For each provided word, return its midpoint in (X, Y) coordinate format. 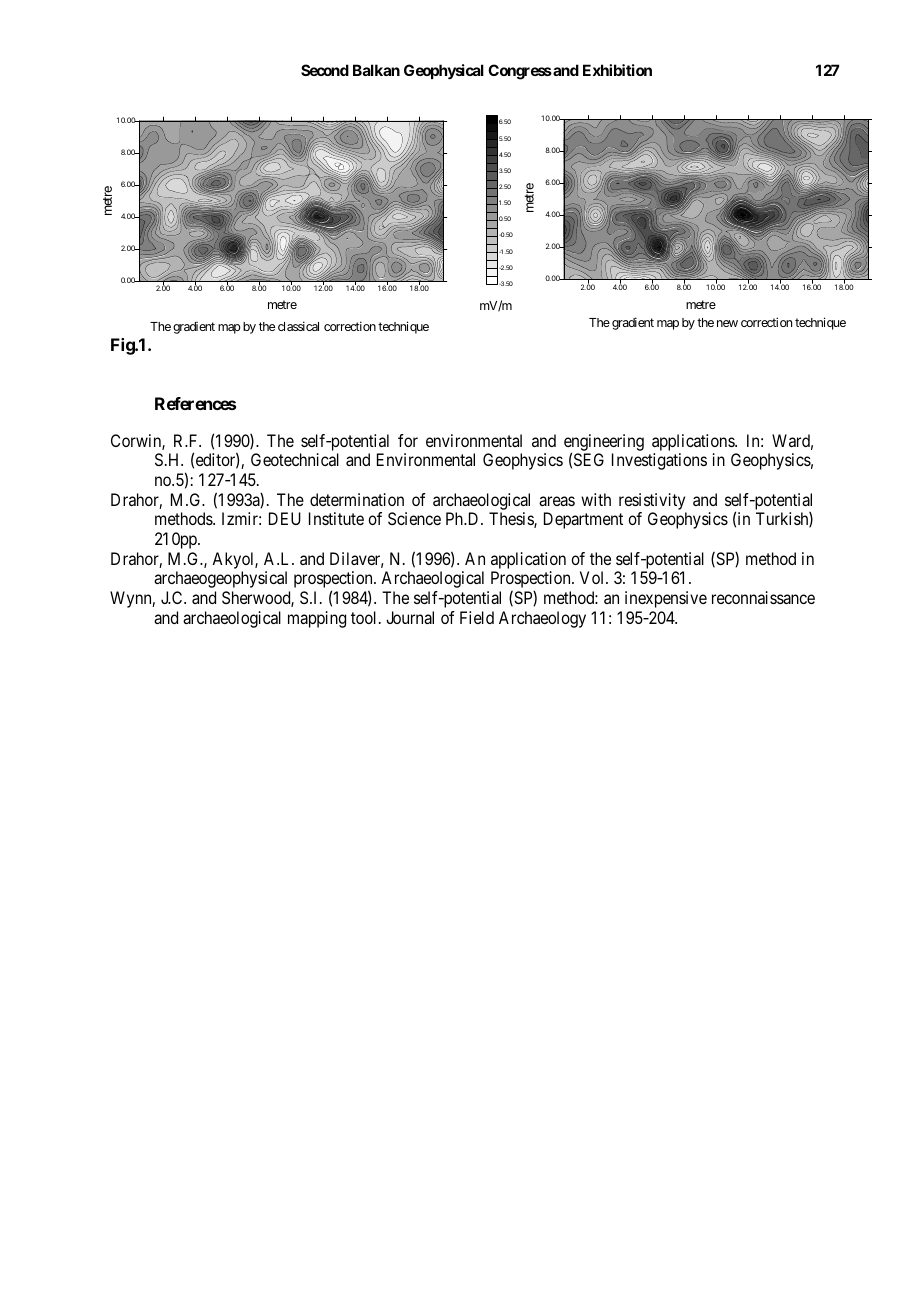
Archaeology (542, 619)
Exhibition (617, 70)
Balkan (376, 70)
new (727, 323)
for (408, 440)
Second (325, 70)
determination (357, 499)
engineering (604, 443)
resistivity (652, 501)
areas (557, 501)
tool (365, 617)
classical (298, 326)
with (596, 499)
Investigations (659, 461)
